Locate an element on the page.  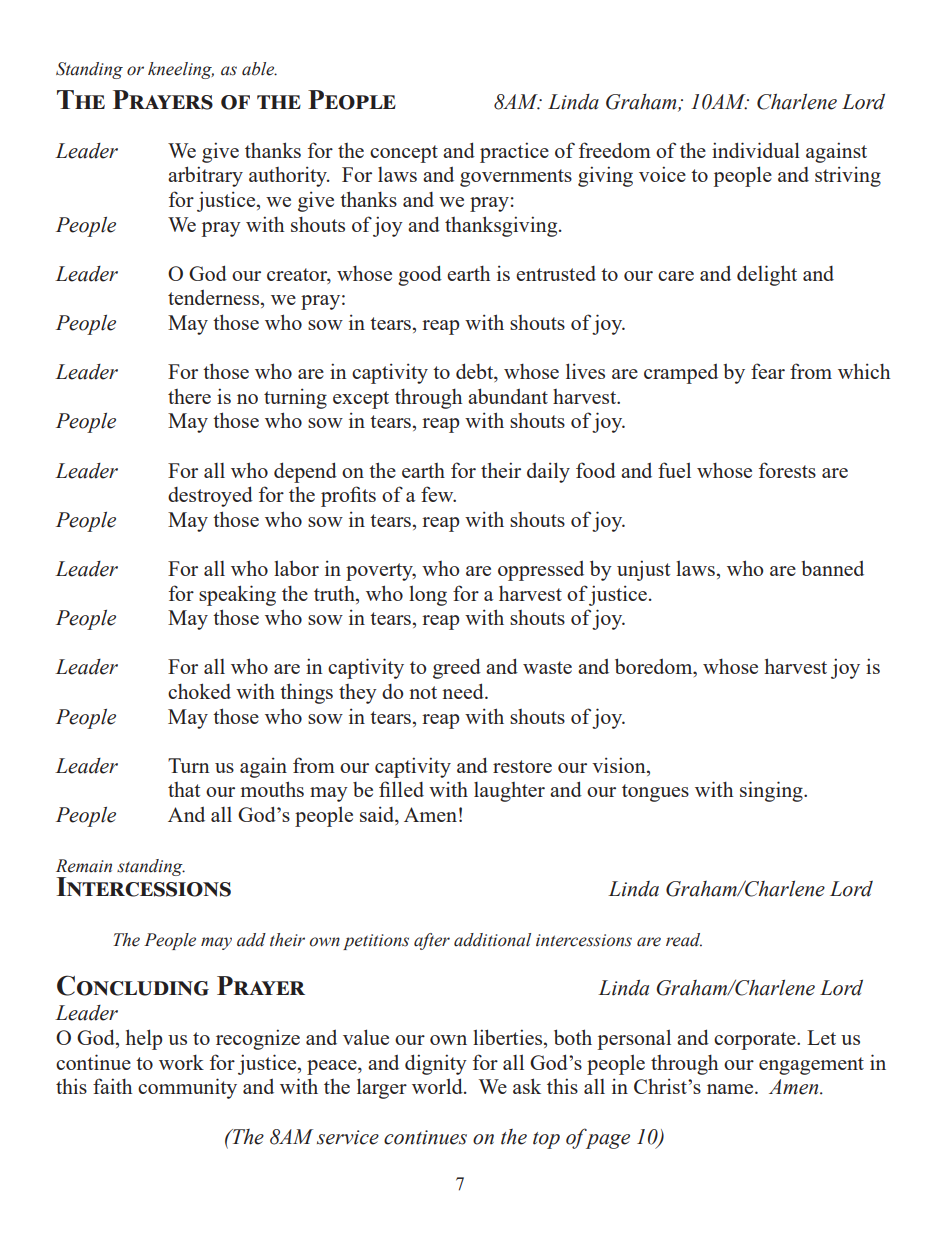
individual is located at coordinates (756, 150).
